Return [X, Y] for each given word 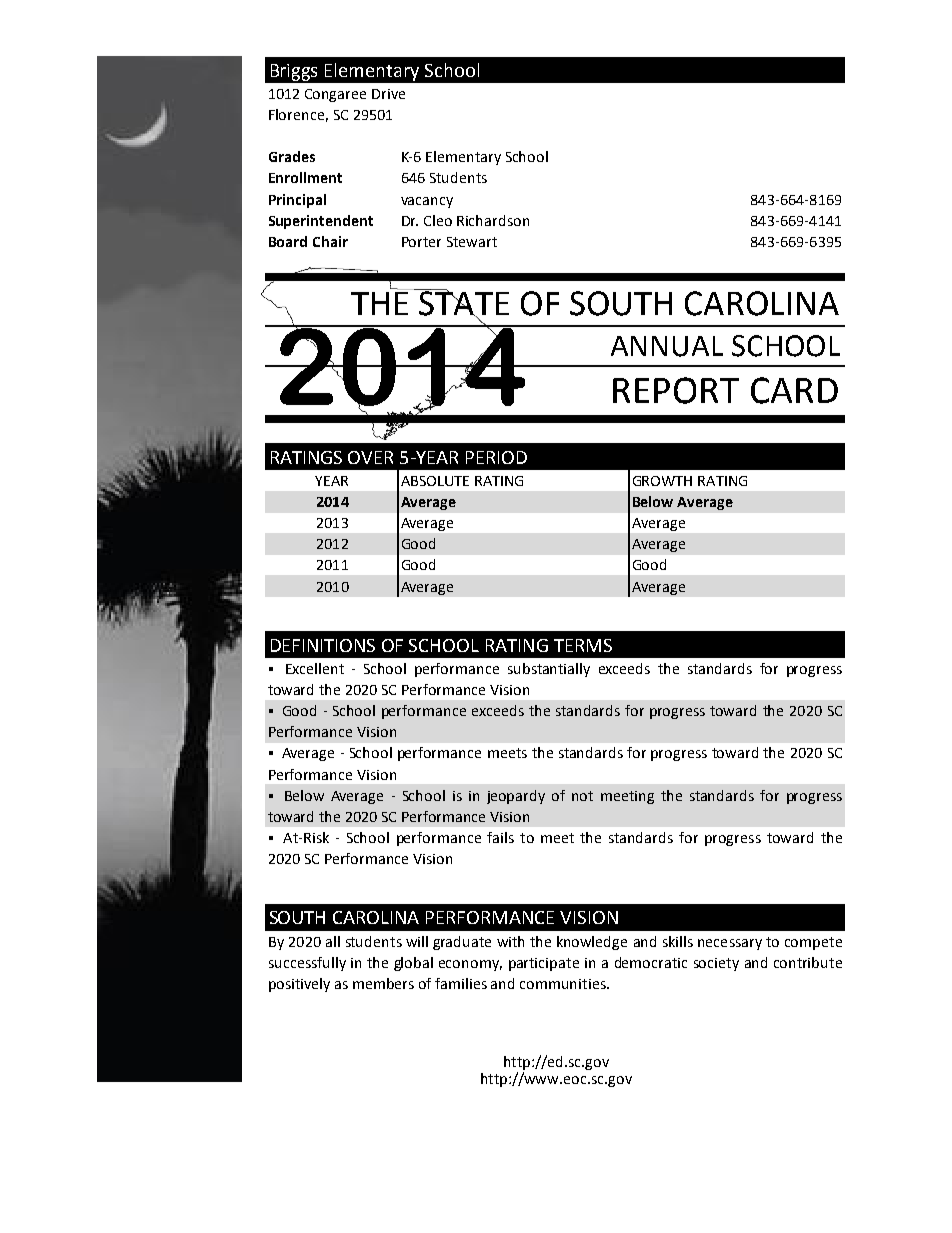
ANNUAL [667, 346]
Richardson [493, 220]
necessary [730, 944]
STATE [463, 303]
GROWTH [662, 481]
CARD [794, 390]
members [383, 983]
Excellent [315, 668]
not [582, 796]
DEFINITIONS [323, 645]
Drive [388, 94]
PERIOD [496, 457]
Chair [330, 241]
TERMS [583, 645]
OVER [370, 457]
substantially [549, 670]
